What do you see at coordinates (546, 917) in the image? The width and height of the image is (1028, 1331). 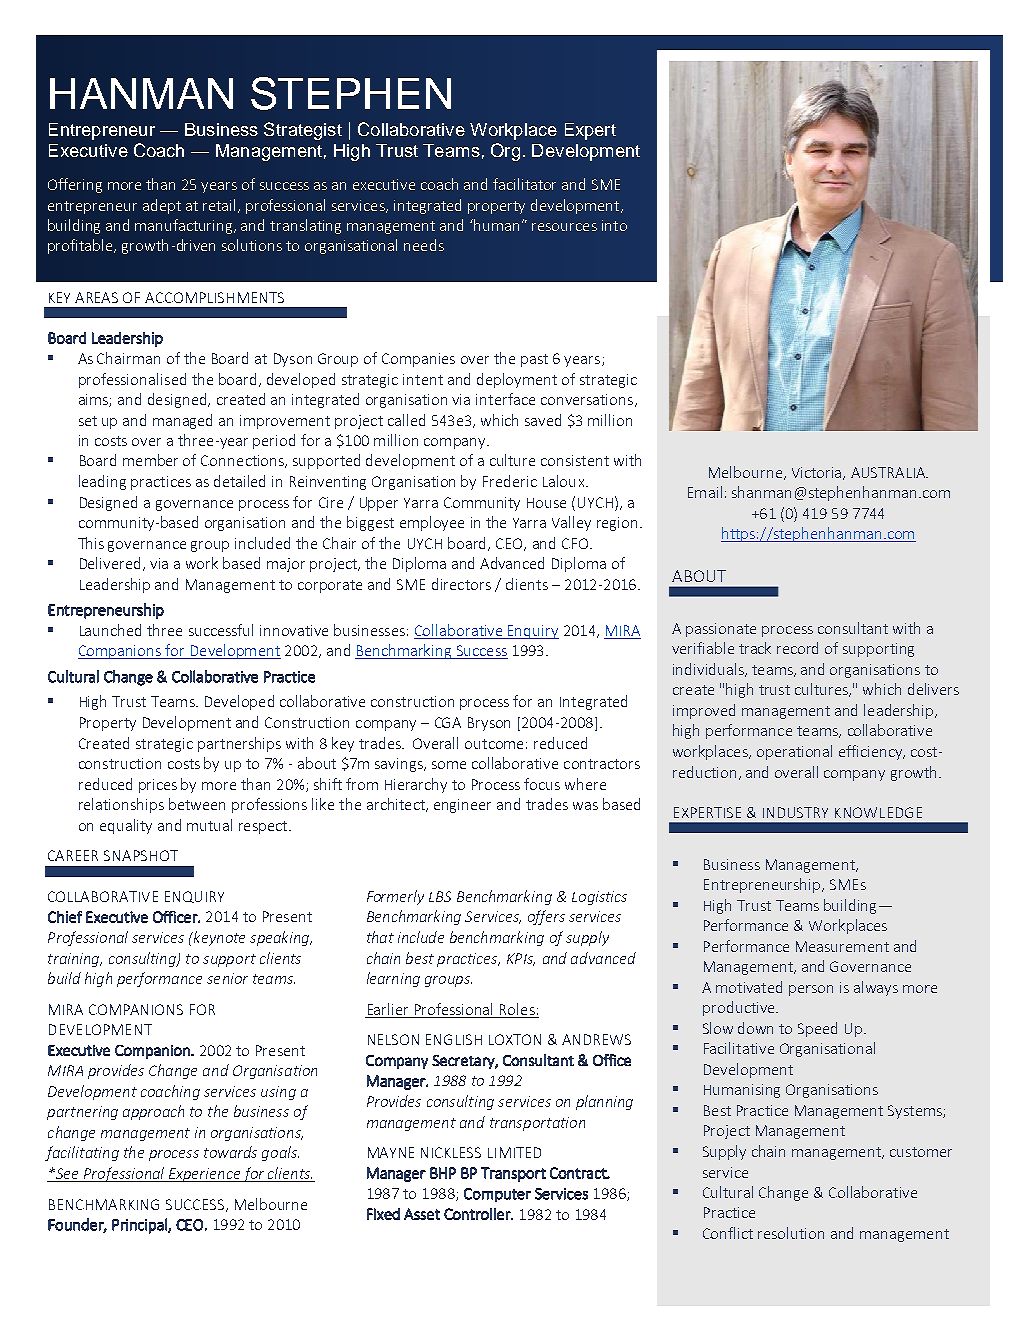 I see `offers` at bounding box center [546, 917].
